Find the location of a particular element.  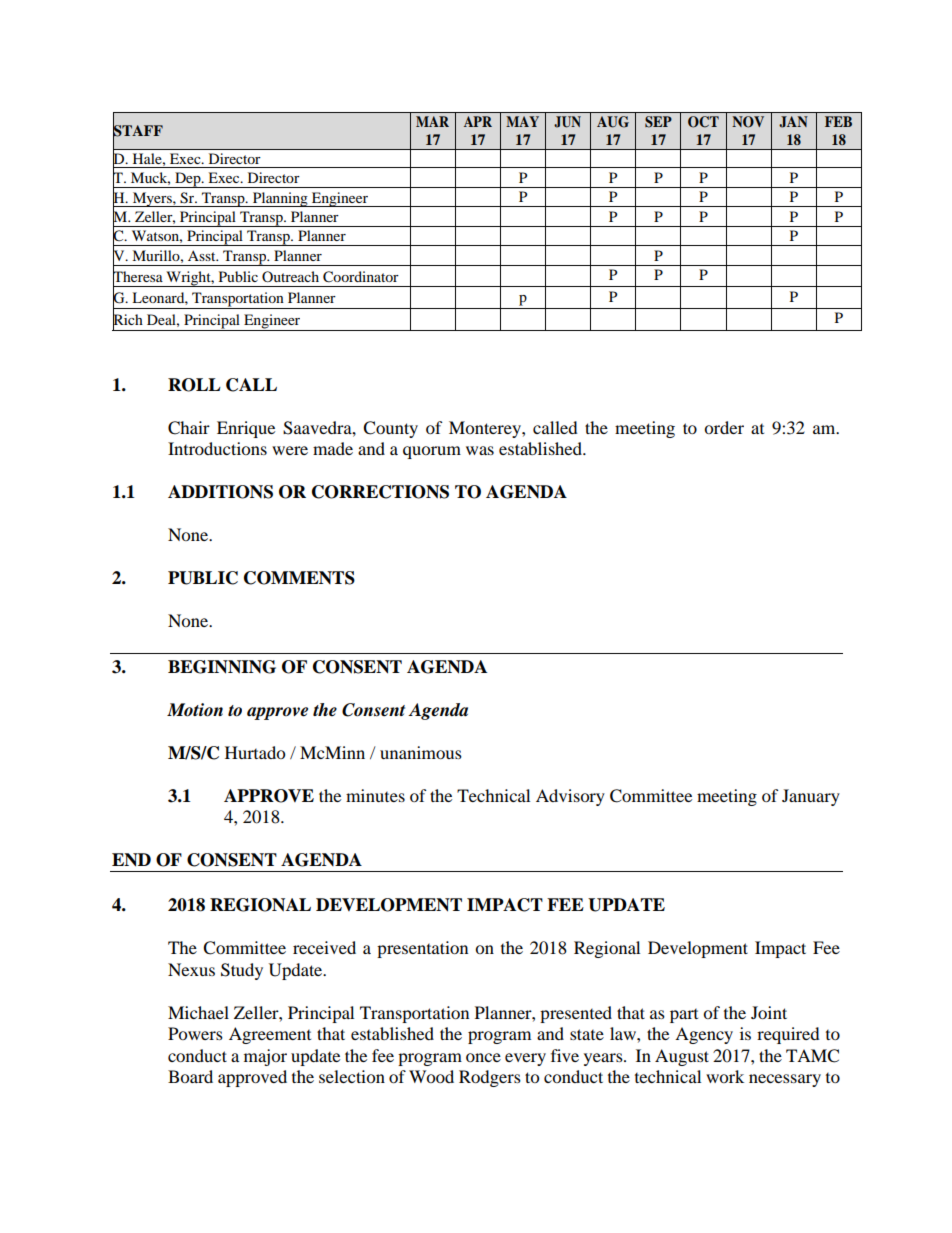

Powers is located at coordinates (195, 1033).
